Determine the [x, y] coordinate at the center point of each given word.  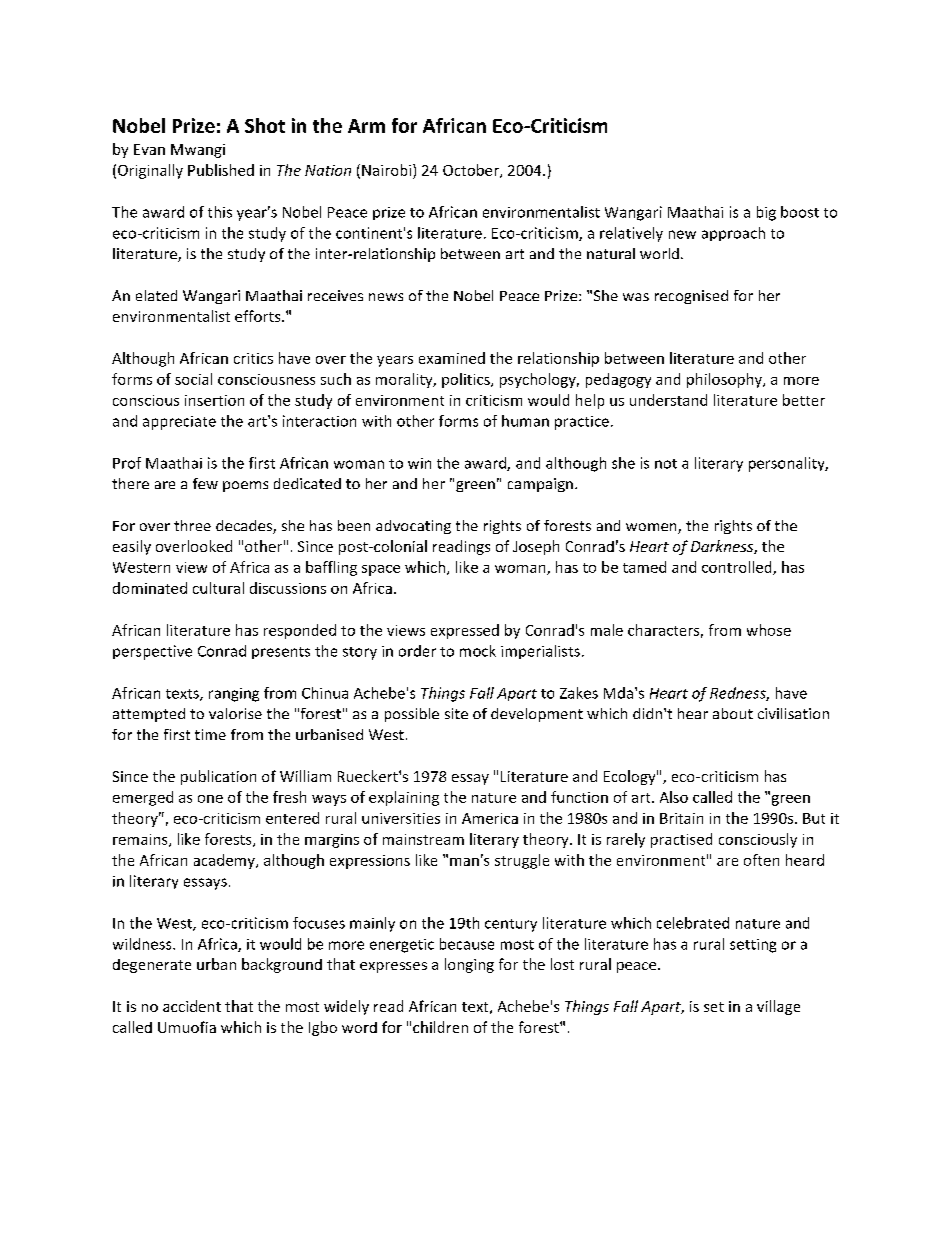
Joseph [536, 547]
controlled [738, 568]
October [472, 171]
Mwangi [198, 151]
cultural [218, 588]
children [440, 1027]
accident [192, 1006]
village [778, 1007]
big [766, 213]
